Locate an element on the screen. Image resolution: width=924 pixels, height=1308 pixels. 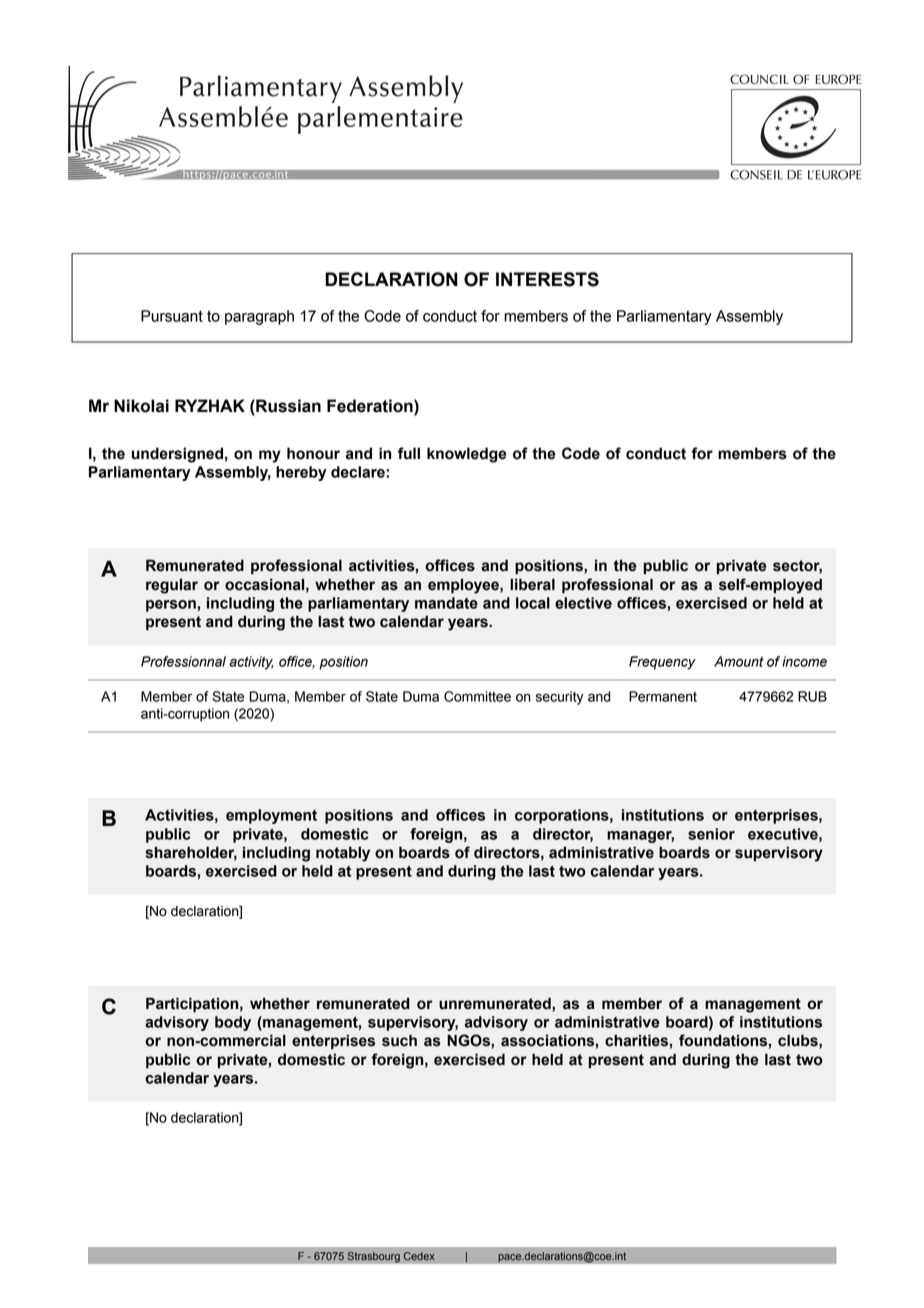
such is located at coordinates (399, 1040).
